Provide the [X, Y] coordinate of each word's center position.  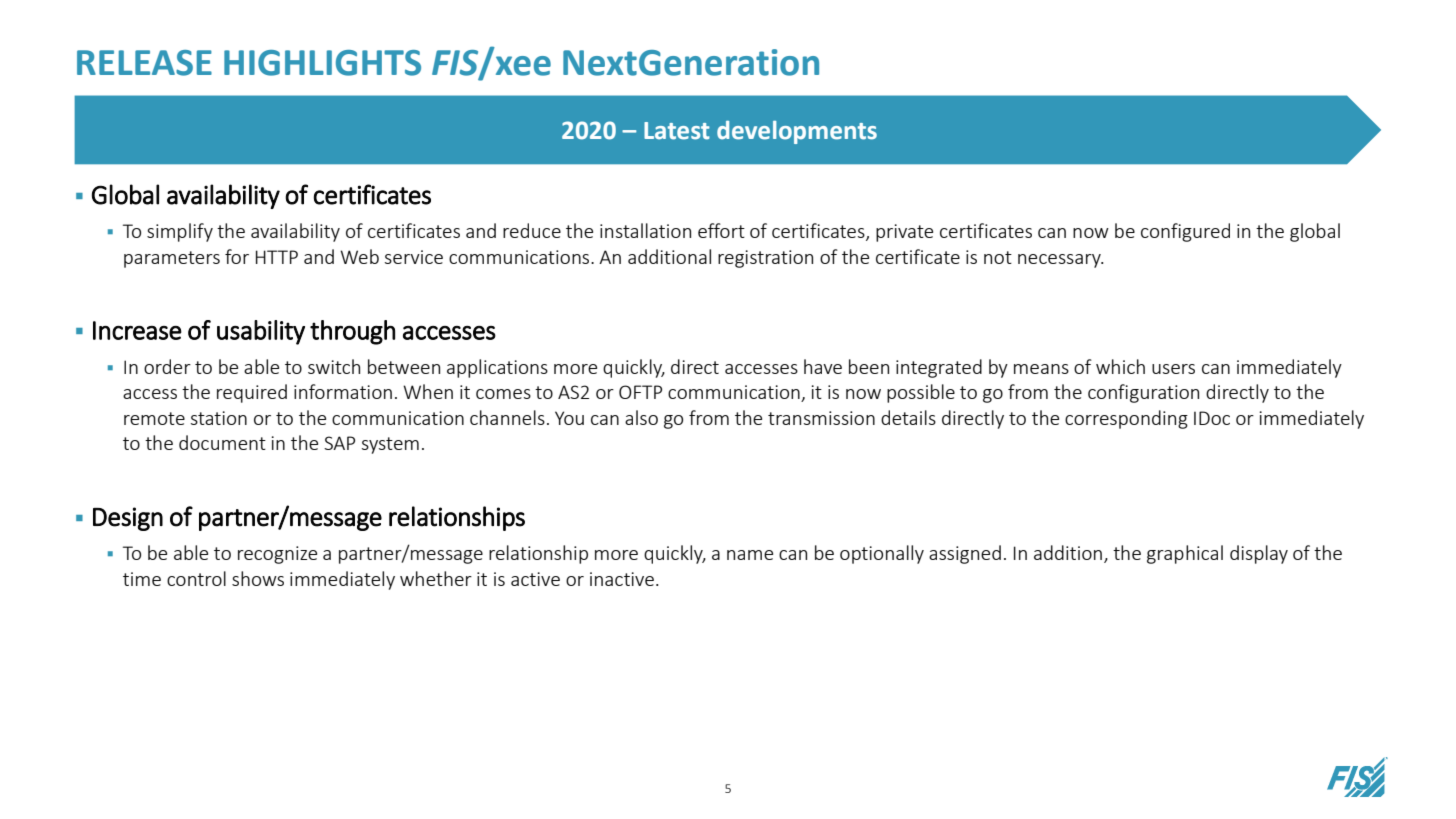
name [750, 555]
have [823, 366]
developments [797, 132]
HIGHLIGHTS [322, 63]
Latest [677, 131]
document [222, 442]
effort [721, 230]
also [641, 417]
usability [261, 332]
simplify [180, 232]
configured [1185, 232]
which [1120, 366]
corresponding [1126, 419]
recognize [277, 555]
